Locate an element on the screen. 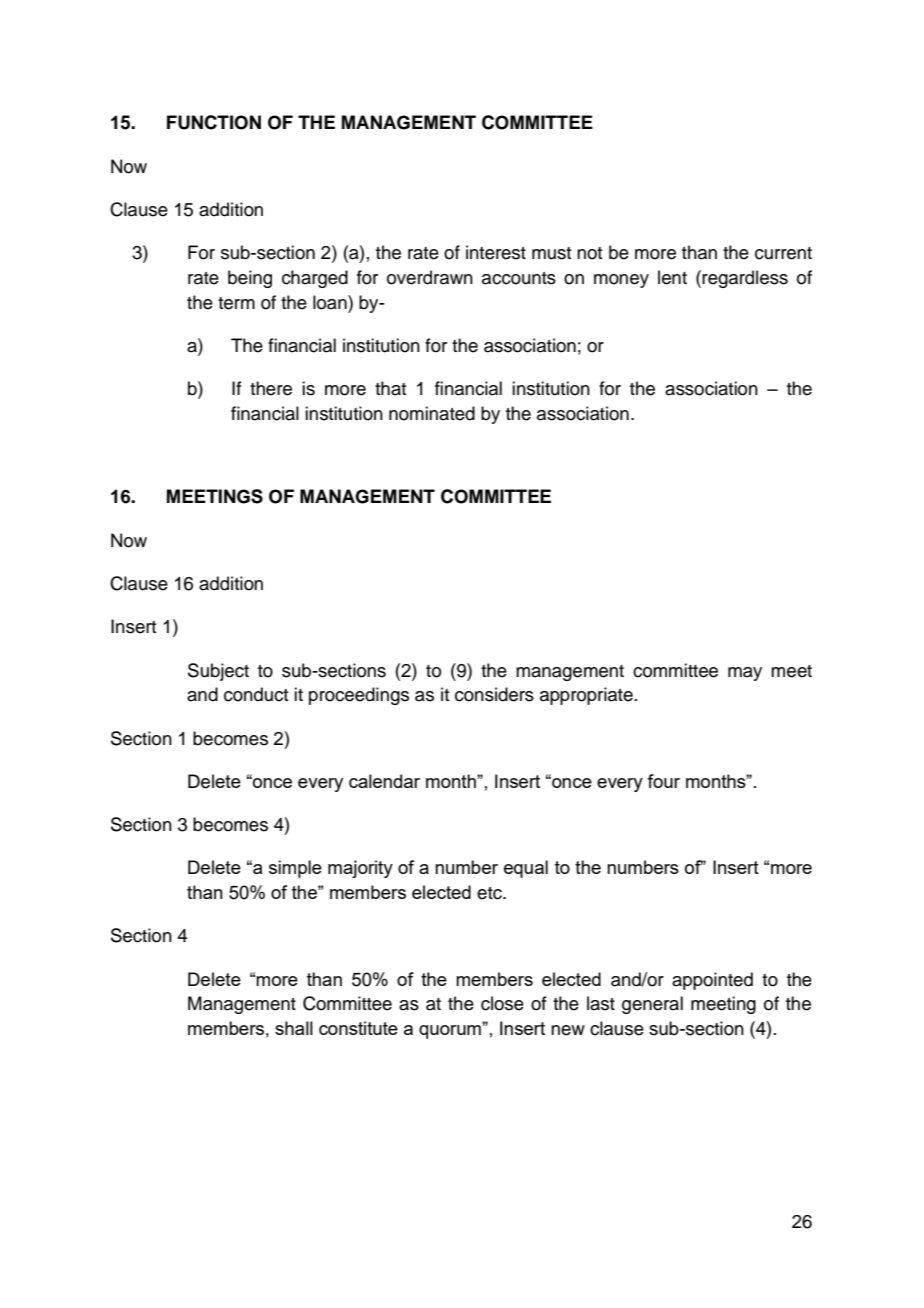 Image resolution: width=924 pixels, height=1308 pixels. shall is located at coordinates (294, 1028).
